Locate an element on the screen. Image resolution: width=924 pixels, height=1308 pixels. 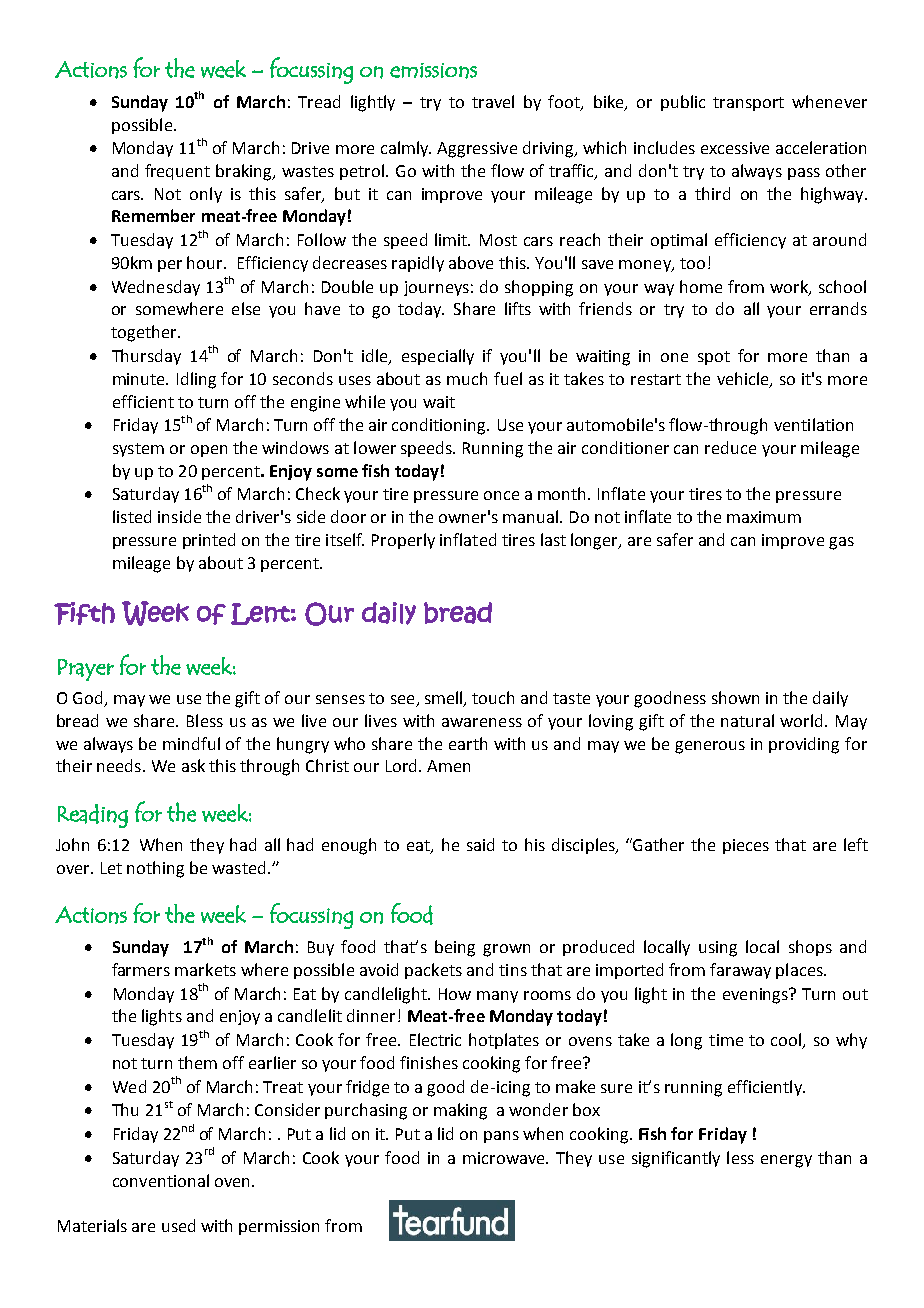
Tread is located at coordinates (319, 101).
